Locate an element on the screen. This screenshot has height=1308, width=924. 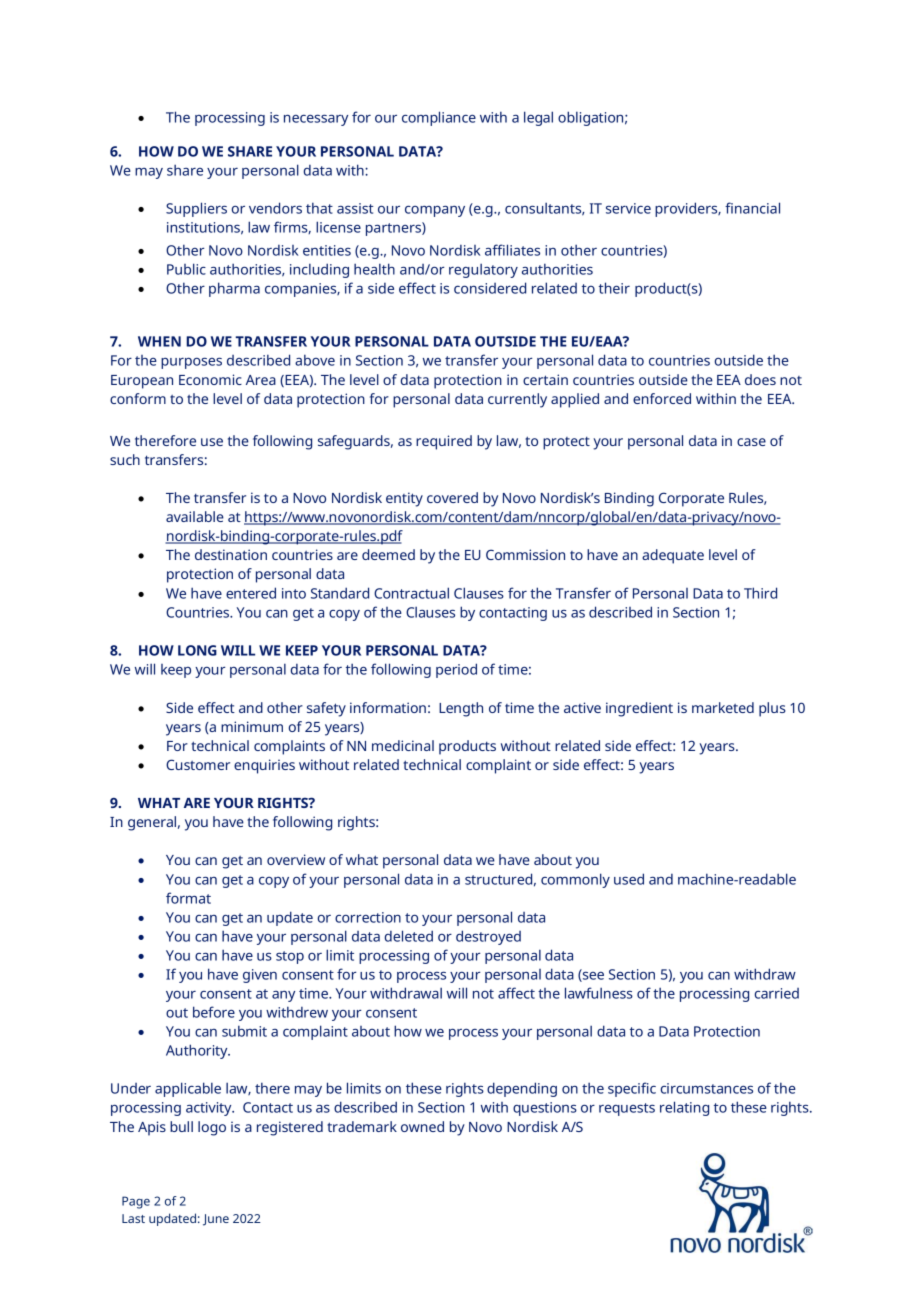
Economic is located at coordinates (210, 379).
